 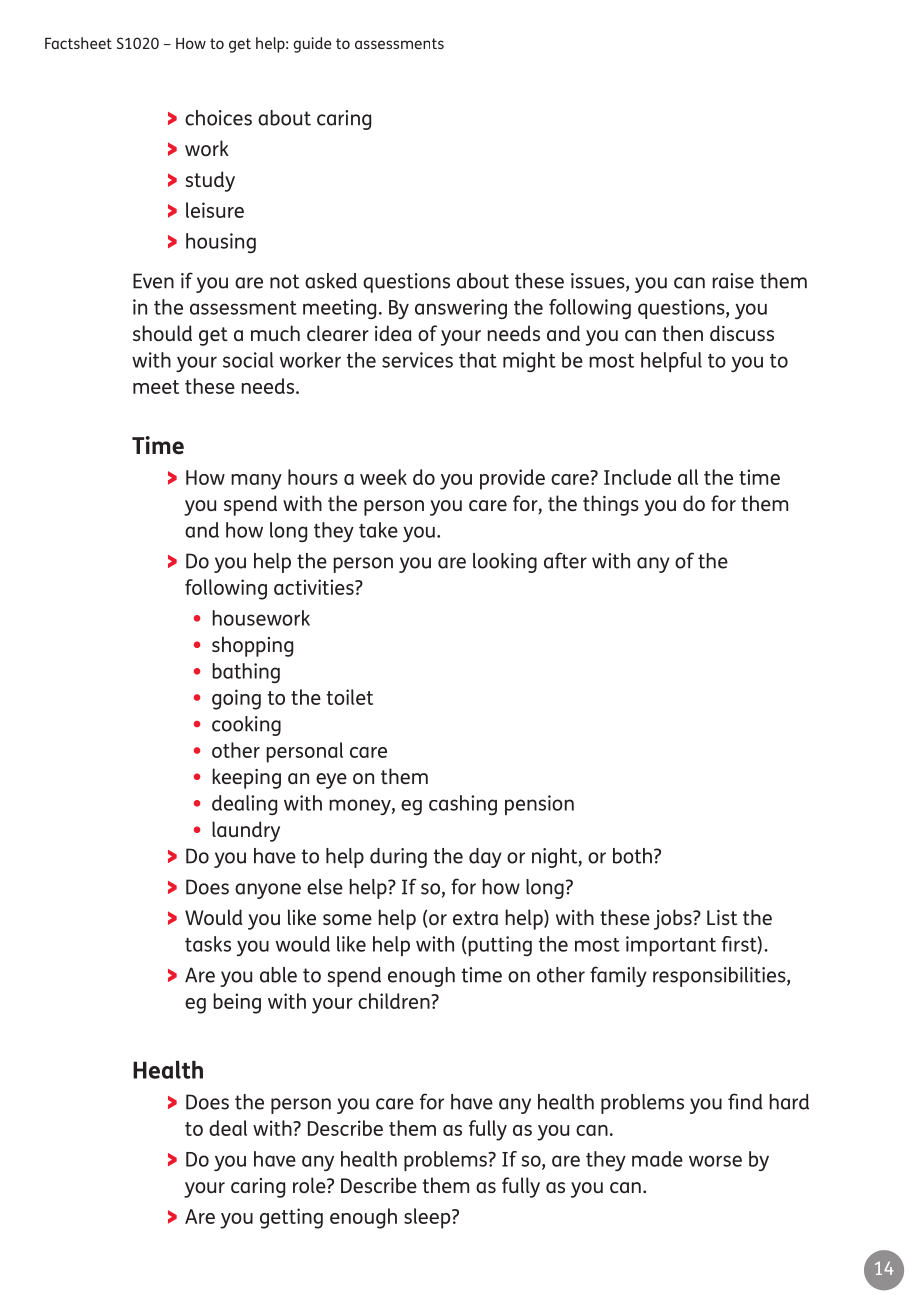 What do you see at coordinates (218, 118) in the screenshot?
I see `choices` at bounding box center [218, 118].
